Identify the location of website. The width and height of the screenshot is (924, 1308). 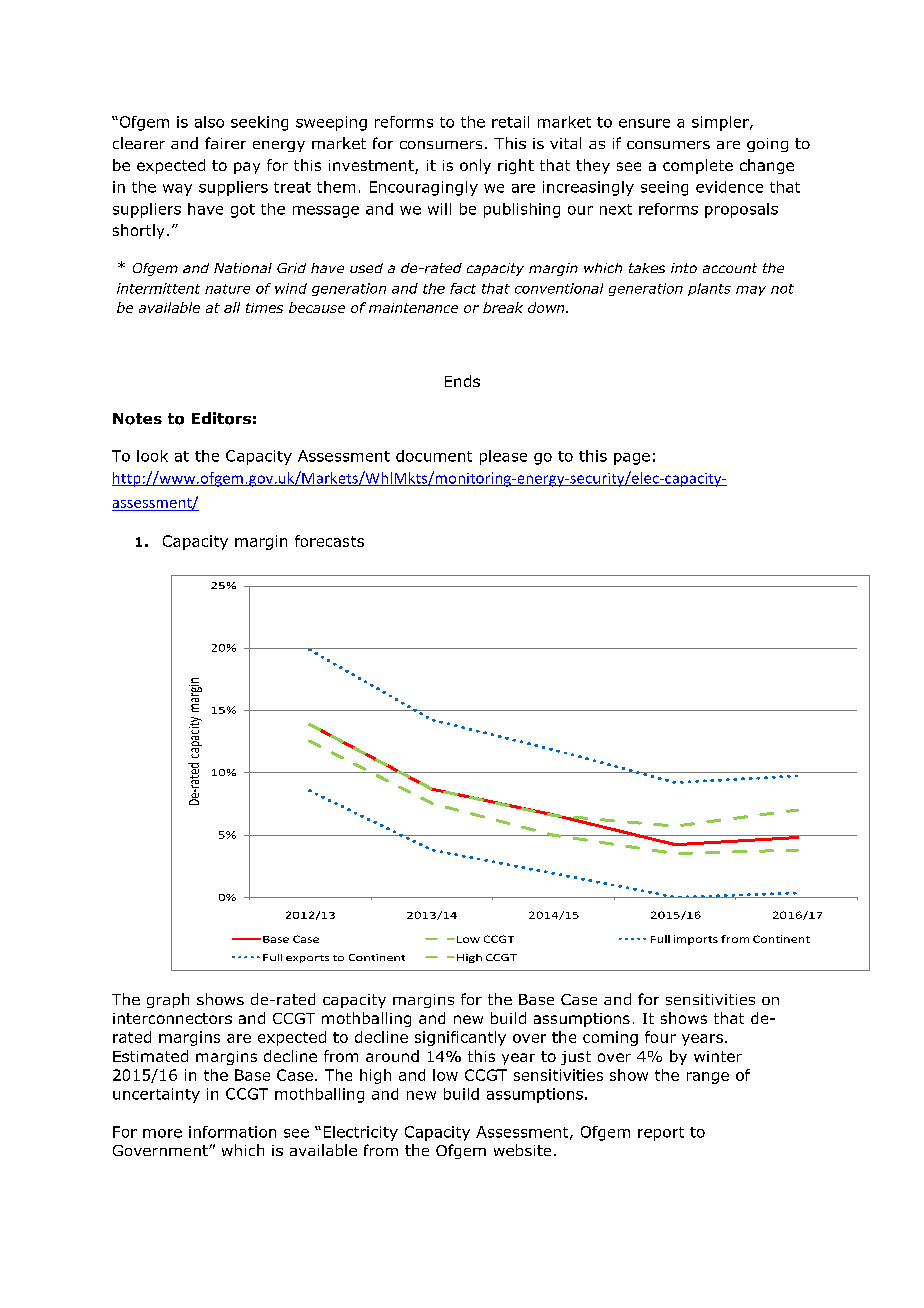
(522, 1150).
